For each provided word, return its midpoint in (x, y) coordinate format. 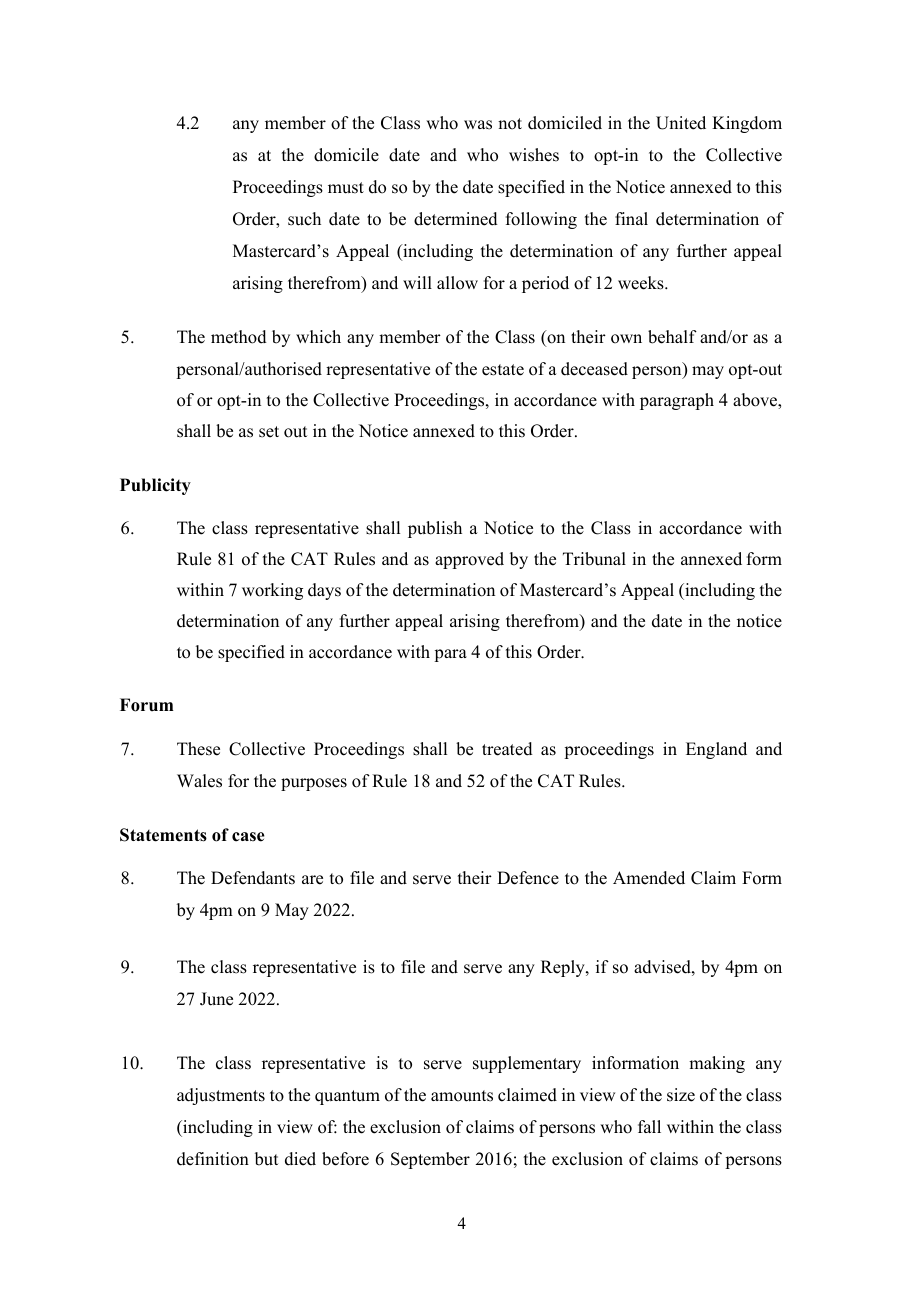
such (304, 219)
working (272, 591)
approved (469, 560)
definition (213, 1159)
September (430, 1160)
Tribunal (594, 559)
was (478, 125)
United (681, 123)
